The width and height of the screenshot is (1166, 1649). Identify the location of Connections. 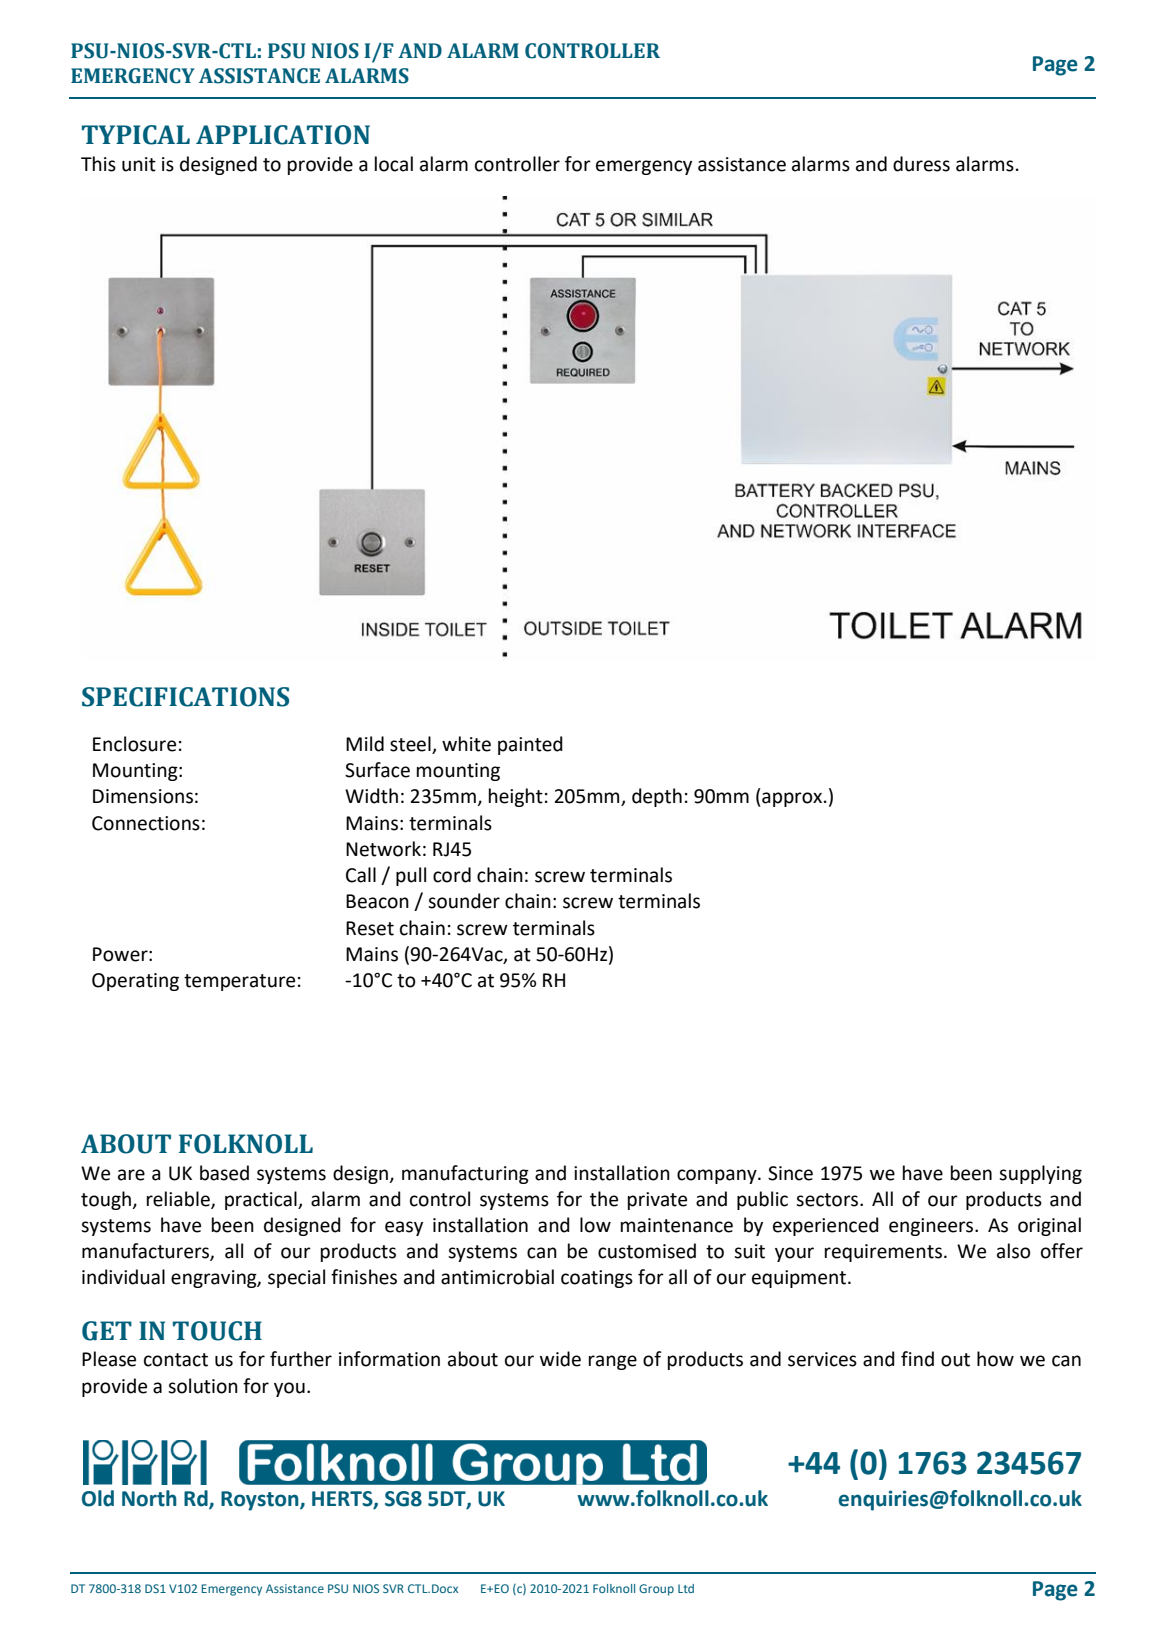
(146, 823).
